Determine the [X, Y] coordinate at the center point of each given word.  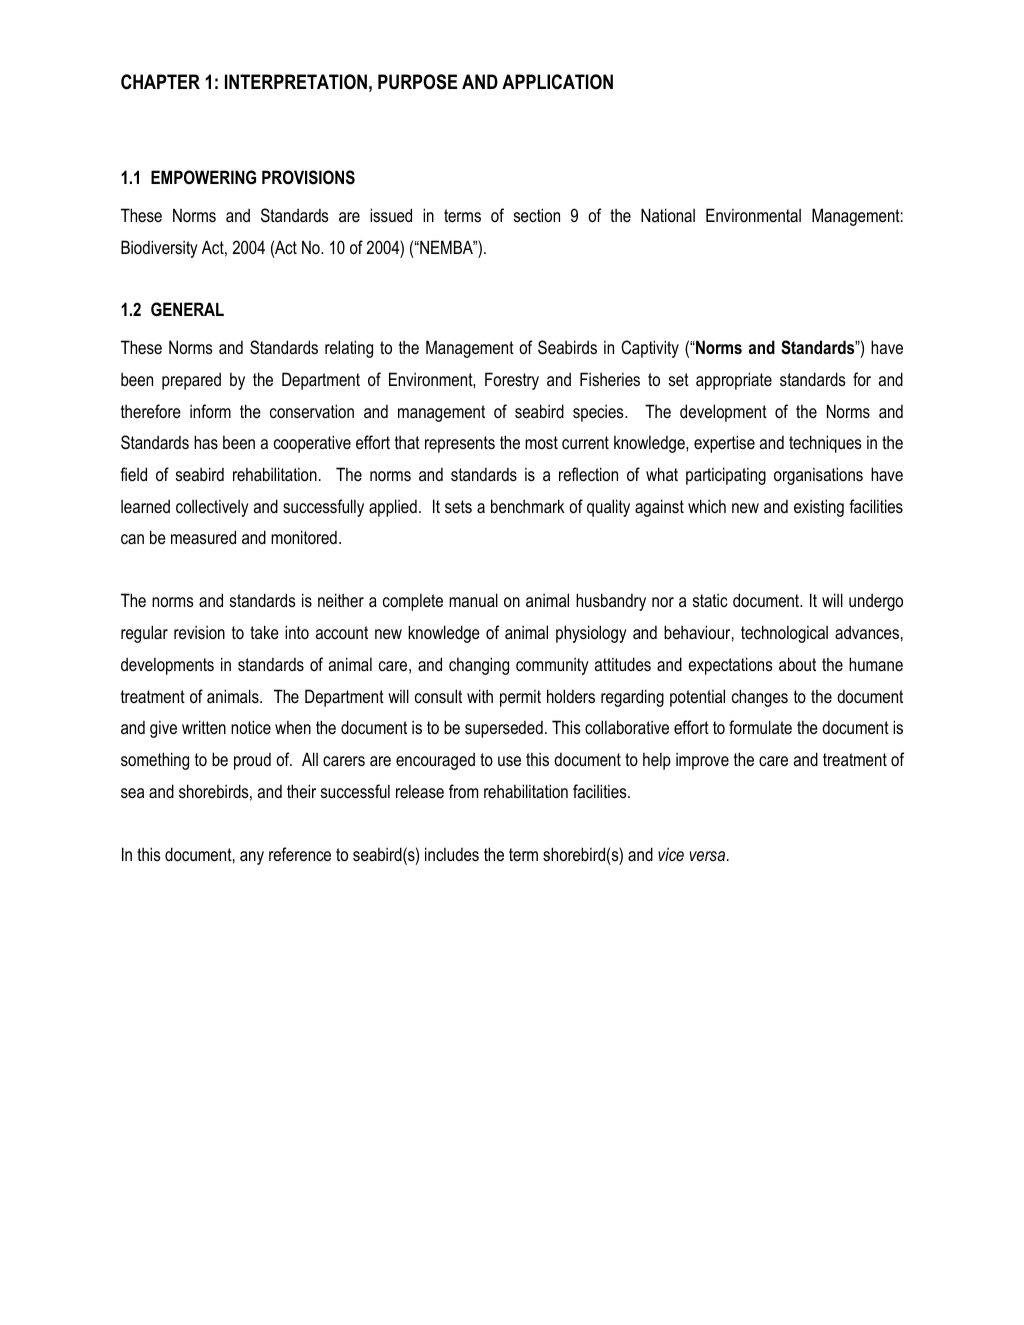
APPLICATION [557, 82]
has [206, 442]
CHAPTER [160, 82]
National [668, 215]
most [541, 442]
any [252, 858]
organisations [818, 476]
